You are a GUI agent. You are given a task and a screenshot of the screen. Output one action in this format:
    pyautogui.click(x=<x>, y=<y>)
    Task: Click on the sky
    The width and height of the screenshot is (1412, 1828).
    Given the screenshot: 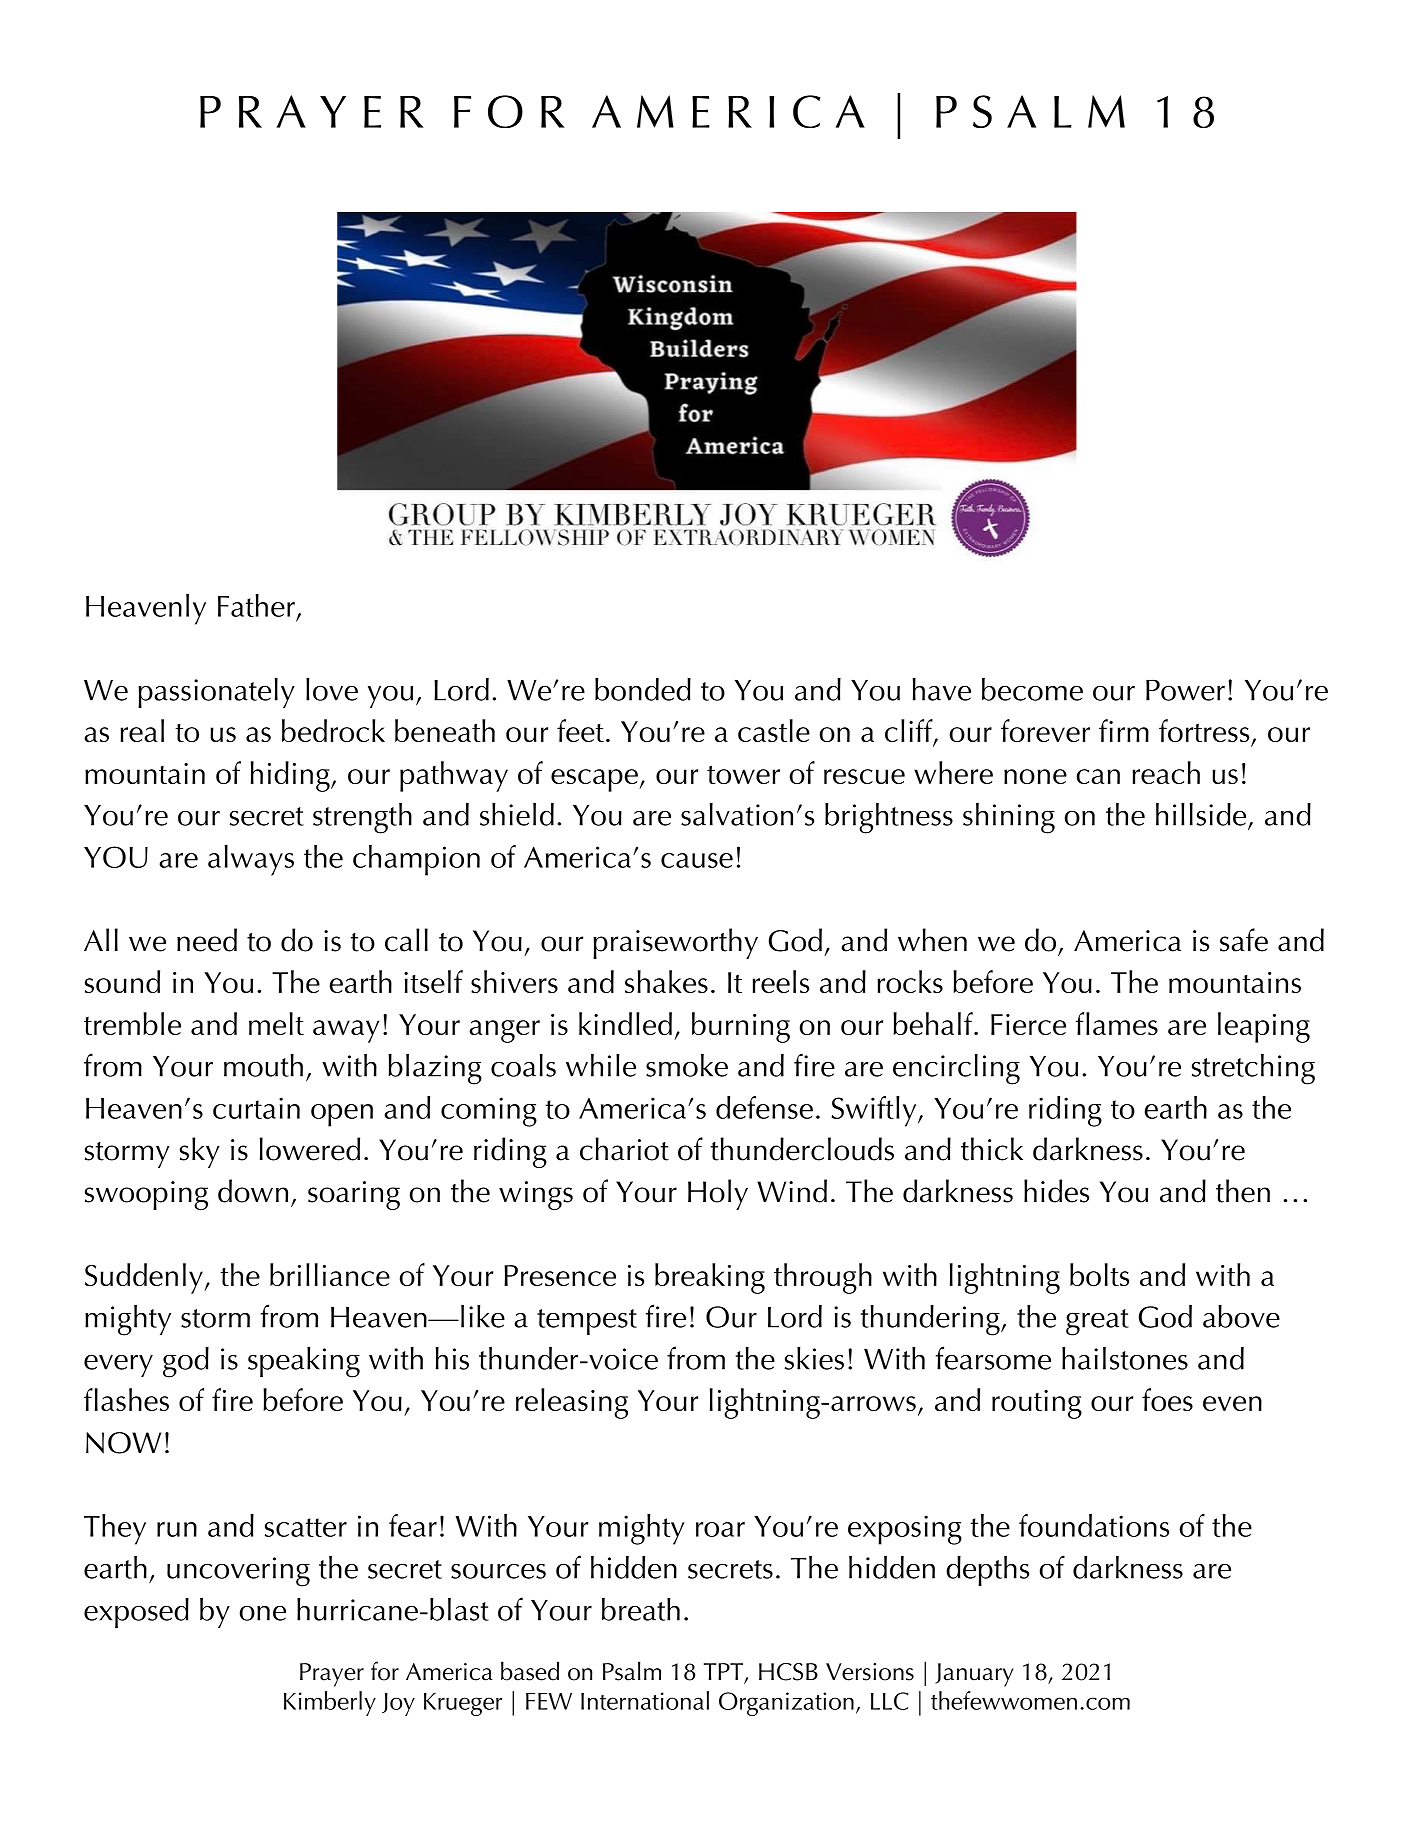 What is the action you would take?
    pyautogui.click(x=200, y=1152)
